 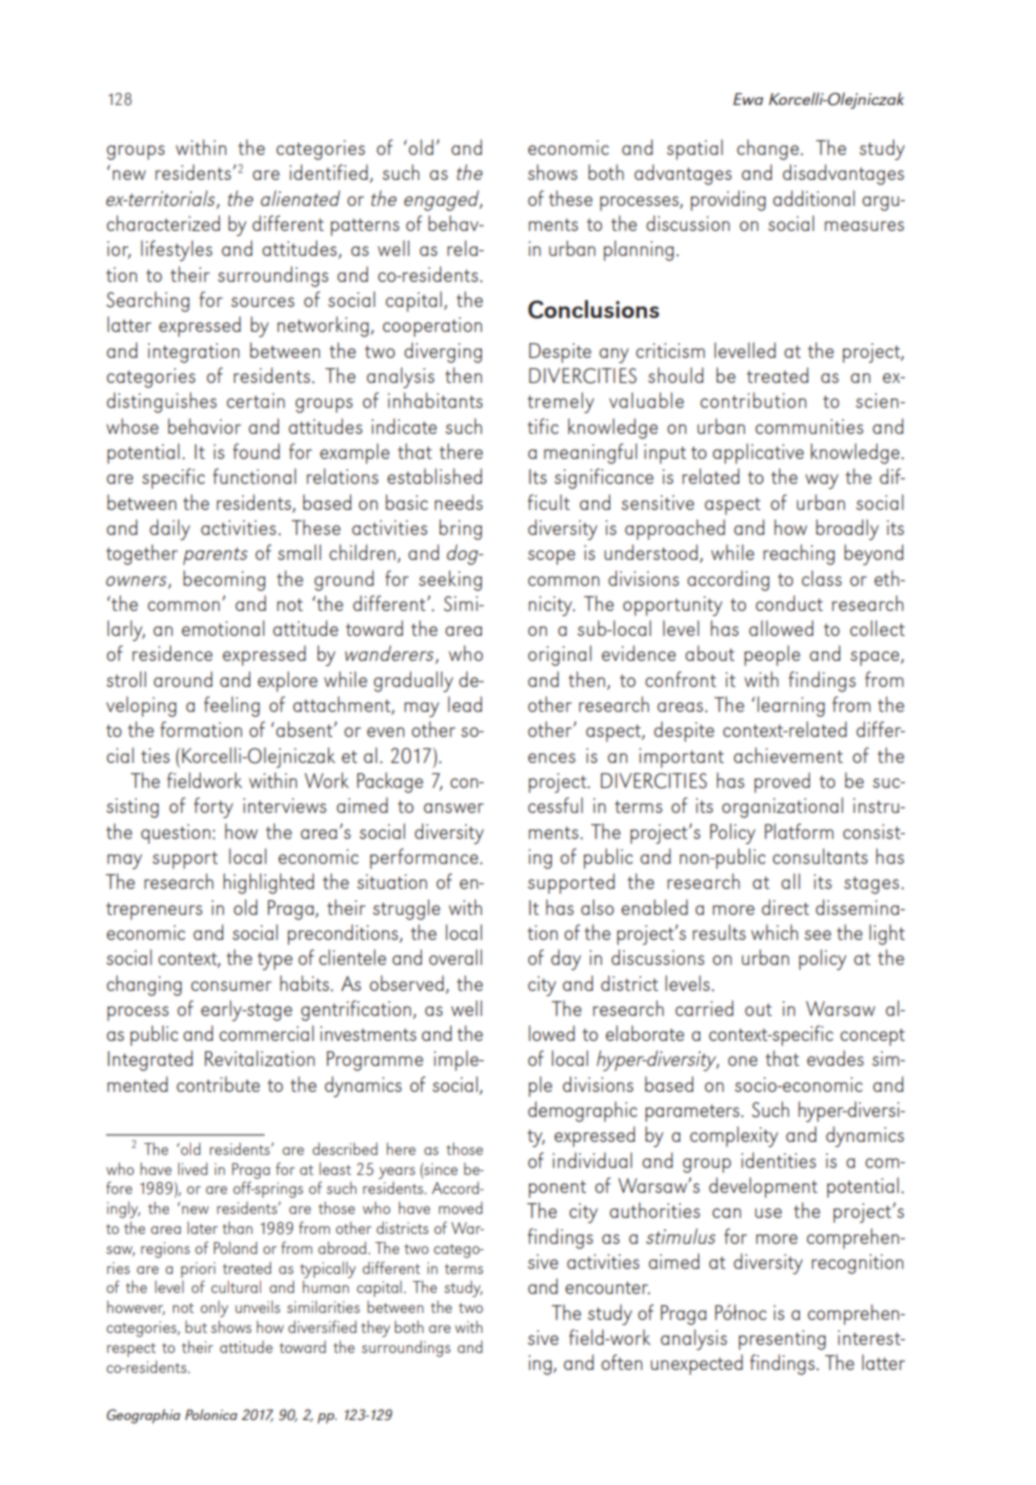 I want to click on achievement, so click(x=788, y=755).
